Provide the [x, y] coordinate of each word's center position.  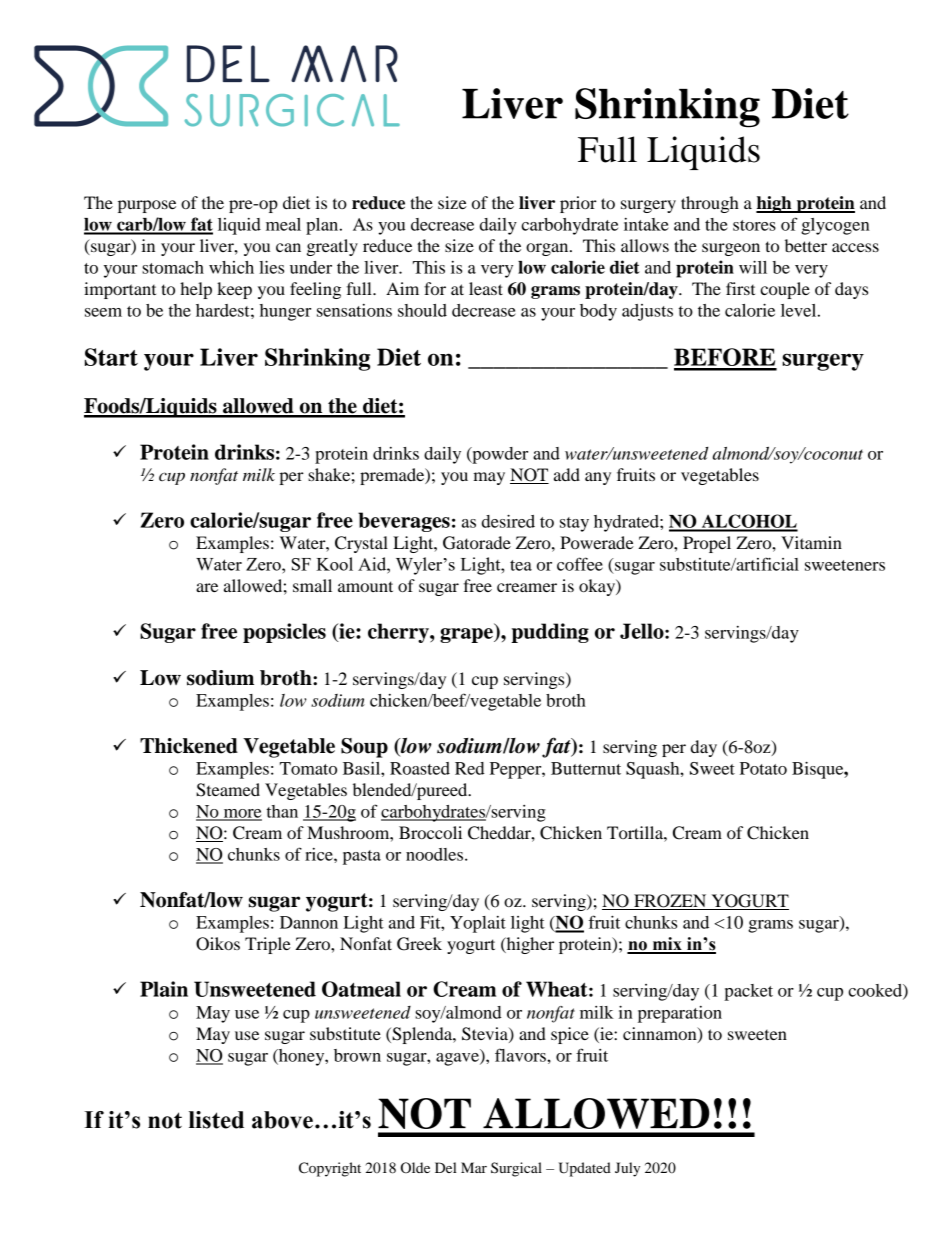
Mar [474, 1167]
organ [548, 249]
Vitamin [811, 542]
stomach [173, 267]
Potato [763, 768]
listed [216, 1120]
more [241, 814]
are [207, 587]
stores [754, 225]
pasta [362, 857]
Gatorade [477, 543]
